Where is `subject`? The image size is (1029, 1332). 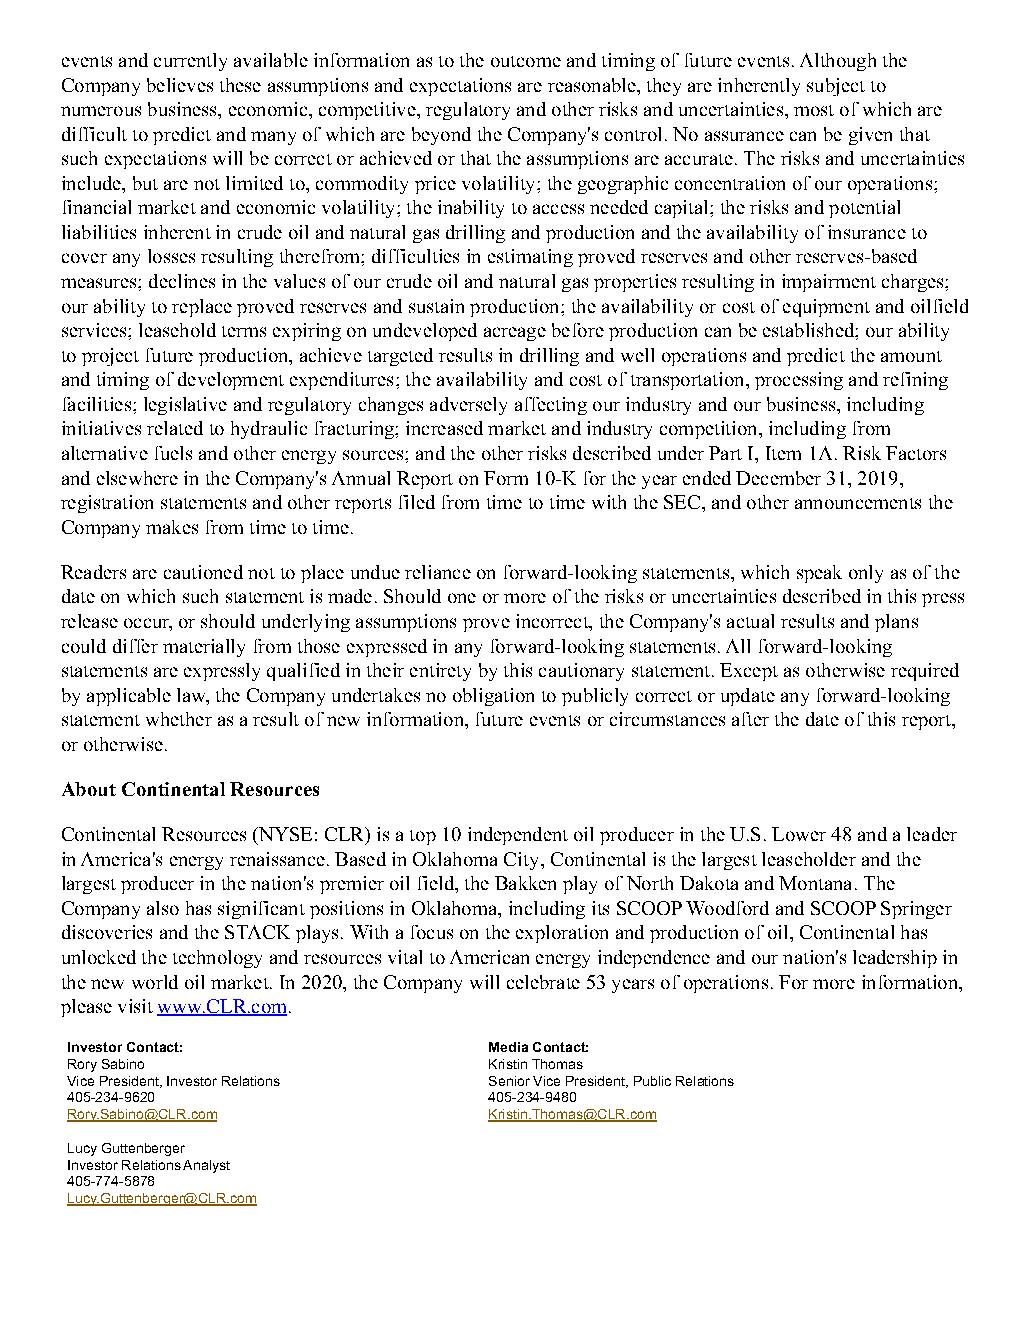
subject is located at coordinates (836, 87).
